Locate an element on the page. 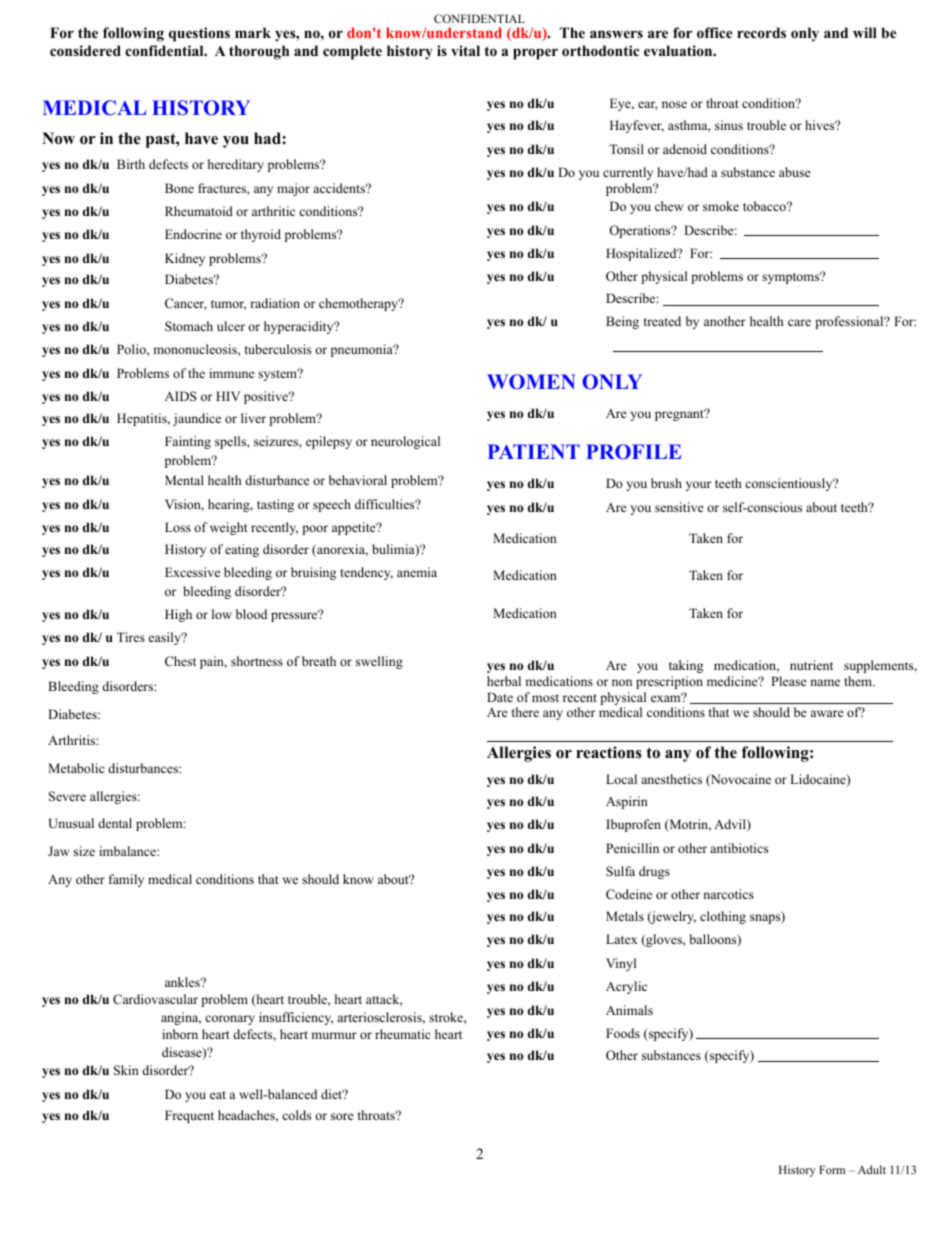 Image resolution: width=952 pixels, height=1233 pixels. WOMEN is located at coordinates (531, 382).
